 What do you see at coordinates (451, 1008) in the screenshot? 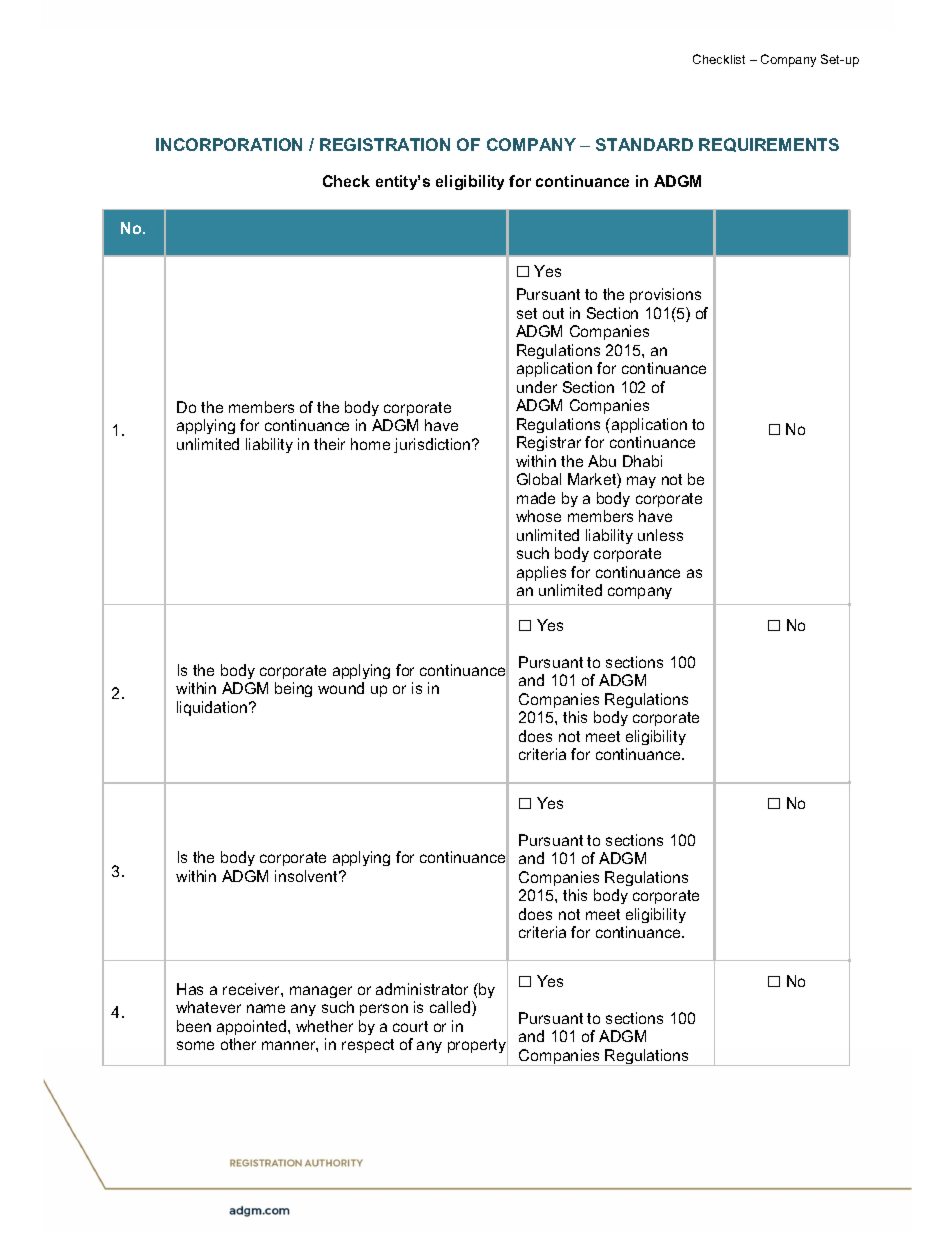
I see `called` at bounding box center [451, 1008].
